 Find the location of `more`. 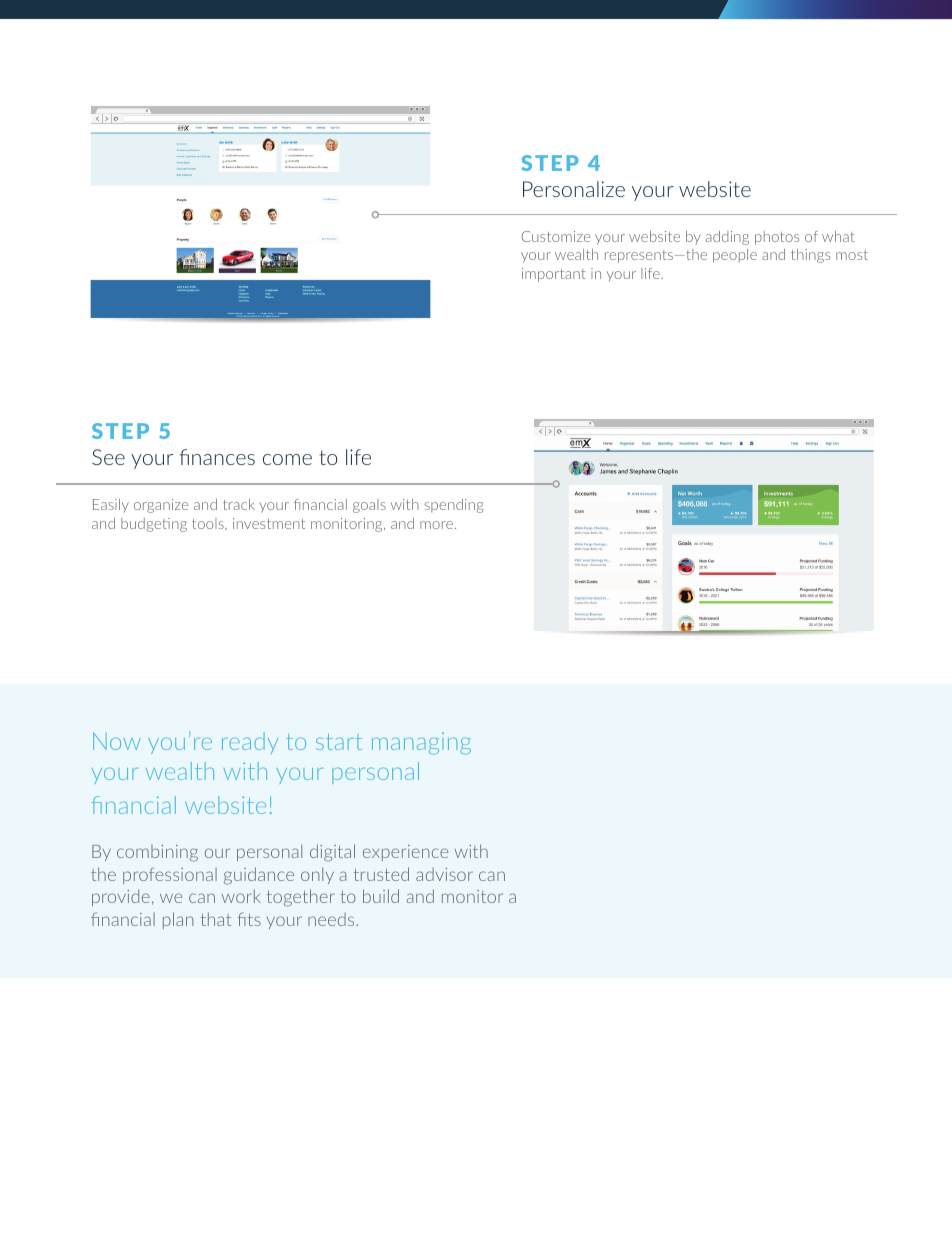

more is located at coordinates (438, 525).
